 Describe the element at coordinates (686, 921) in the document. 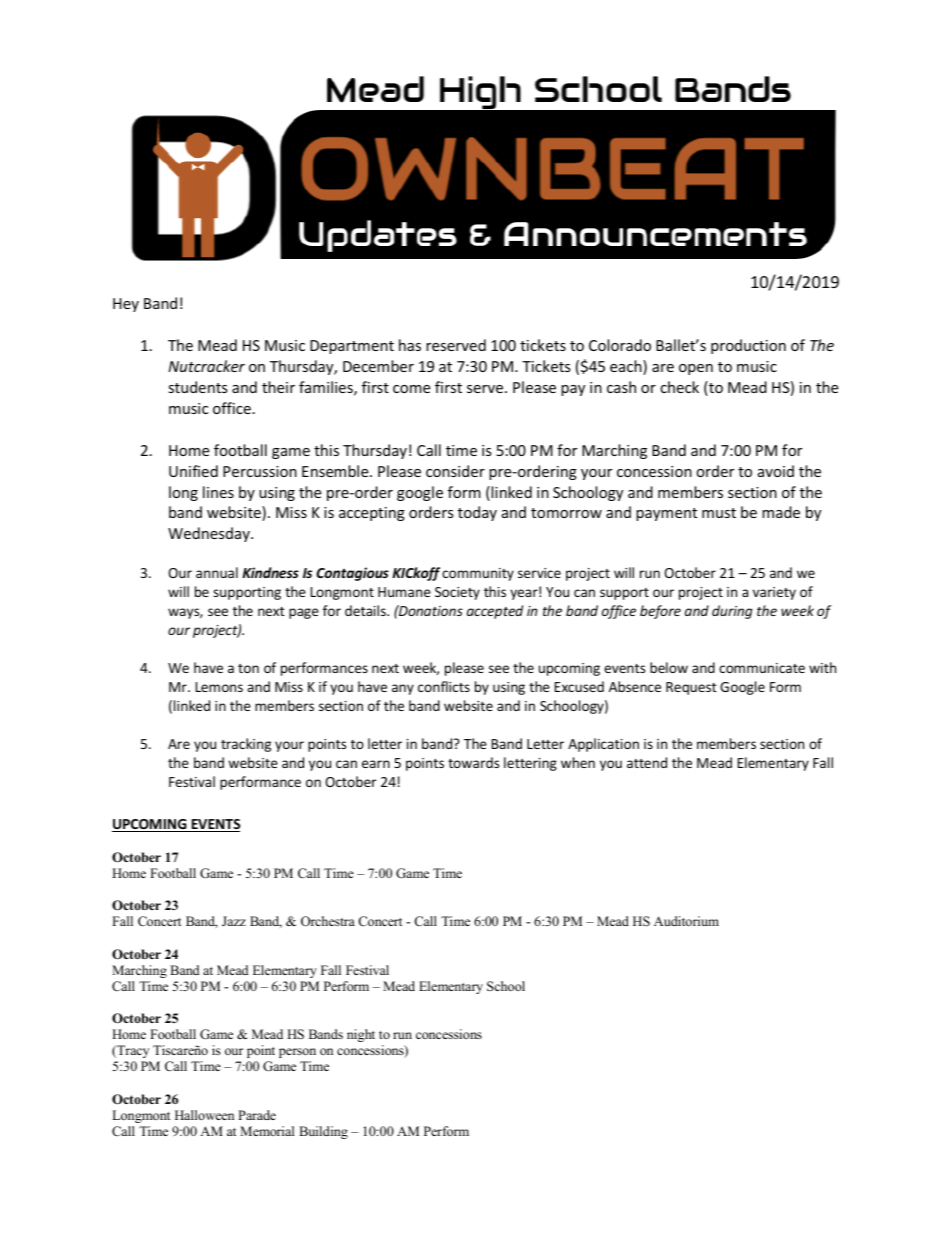

I see `Auditorium` at that location.
